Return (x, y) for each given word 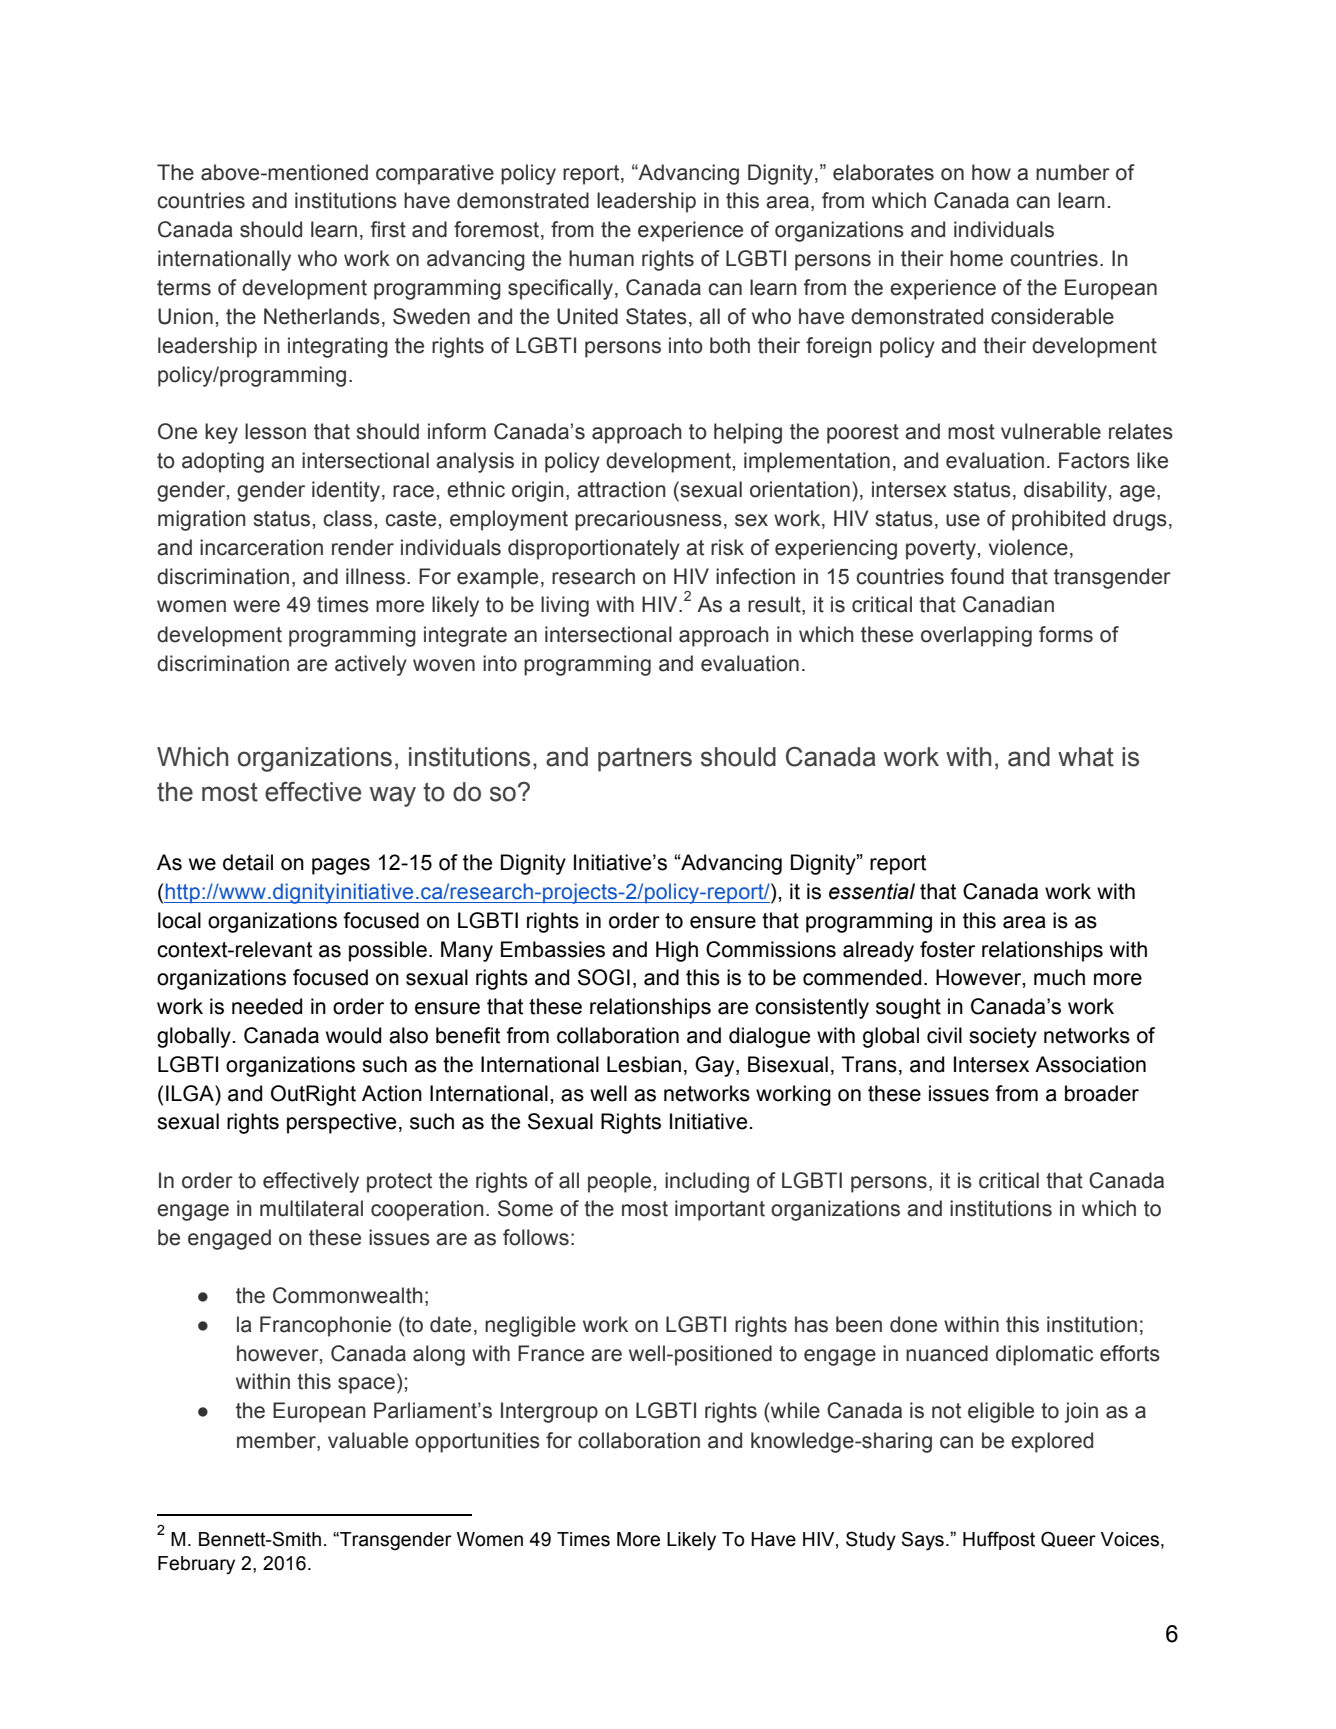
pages (341, 866)
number (1073, 172)
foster (947, 949)
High (677, 951)
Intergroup (549, 1412)
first (388, 229)
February (196, 1565)
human (601, 258)
